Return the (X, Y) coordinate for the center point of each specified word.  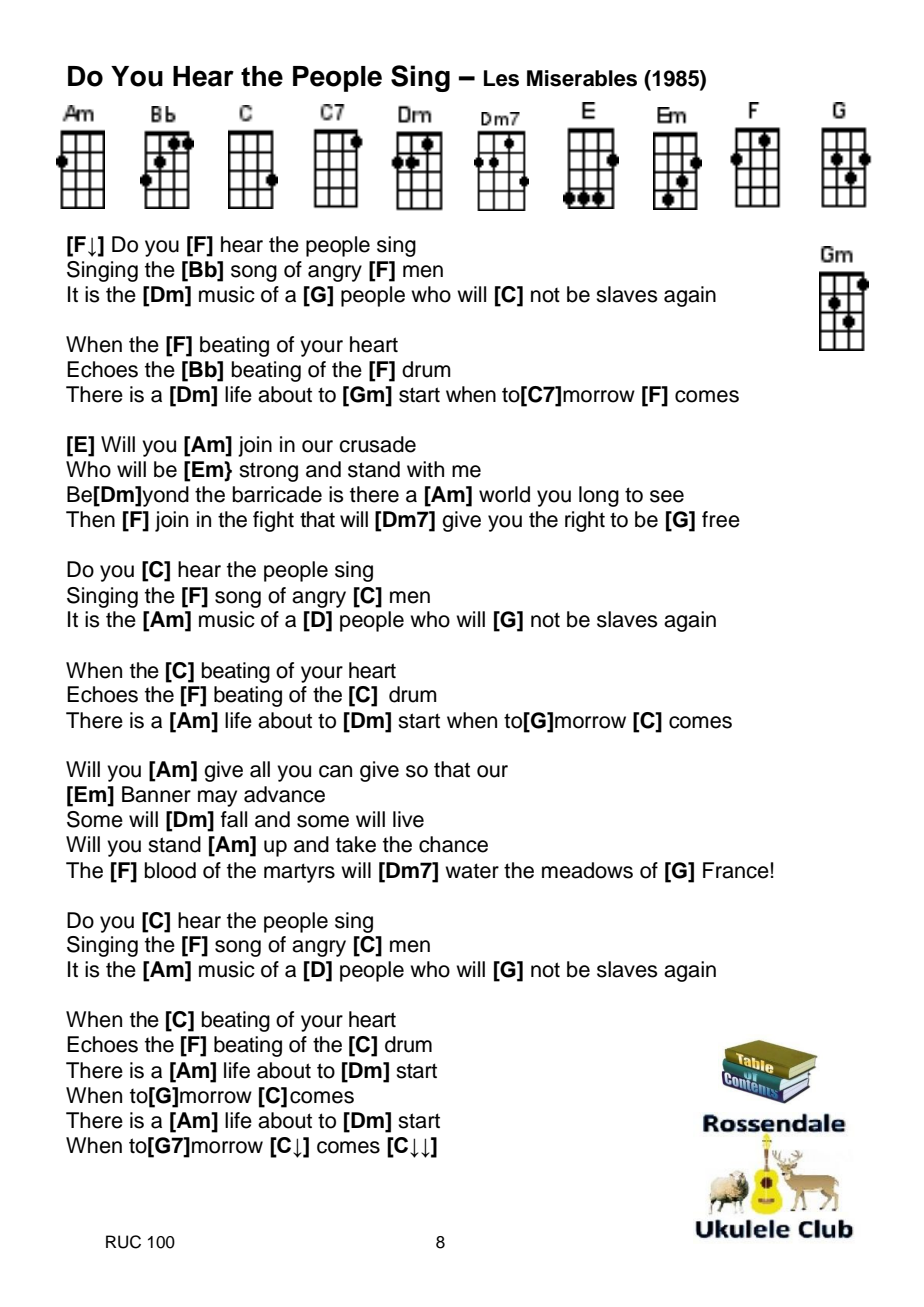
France (736, 870)
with (425, 469)
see (667, 496)
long (599, 496)
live (408, 819)
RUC (123, 1242)
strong (268, 472)
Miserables (582, 78)
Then (90, 519)
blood (170, 870)
